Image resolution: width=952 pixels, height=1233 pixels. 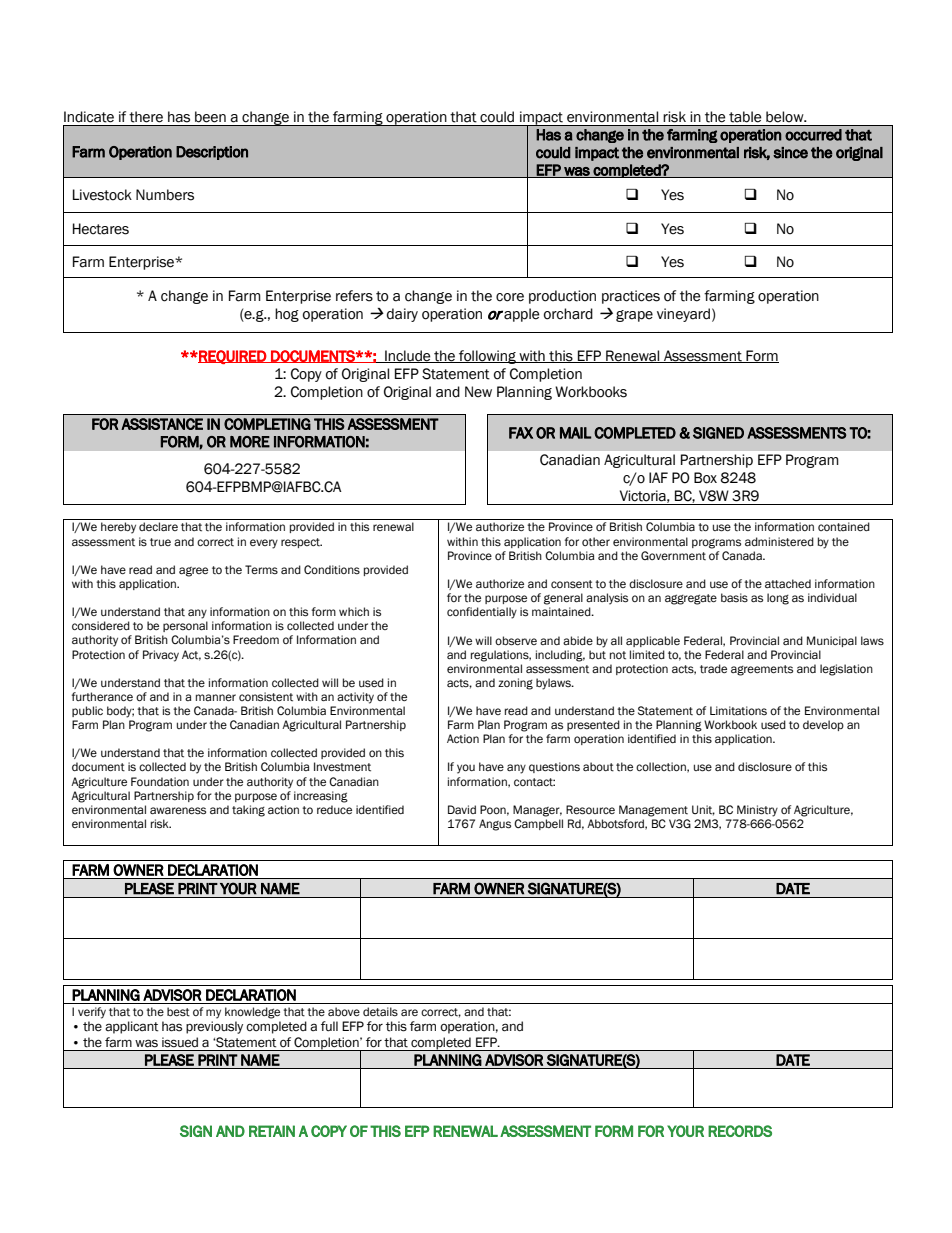 What do you see at coordinates (705, 478) in the document?
I see `Box` at bounding box center [705, 478].
